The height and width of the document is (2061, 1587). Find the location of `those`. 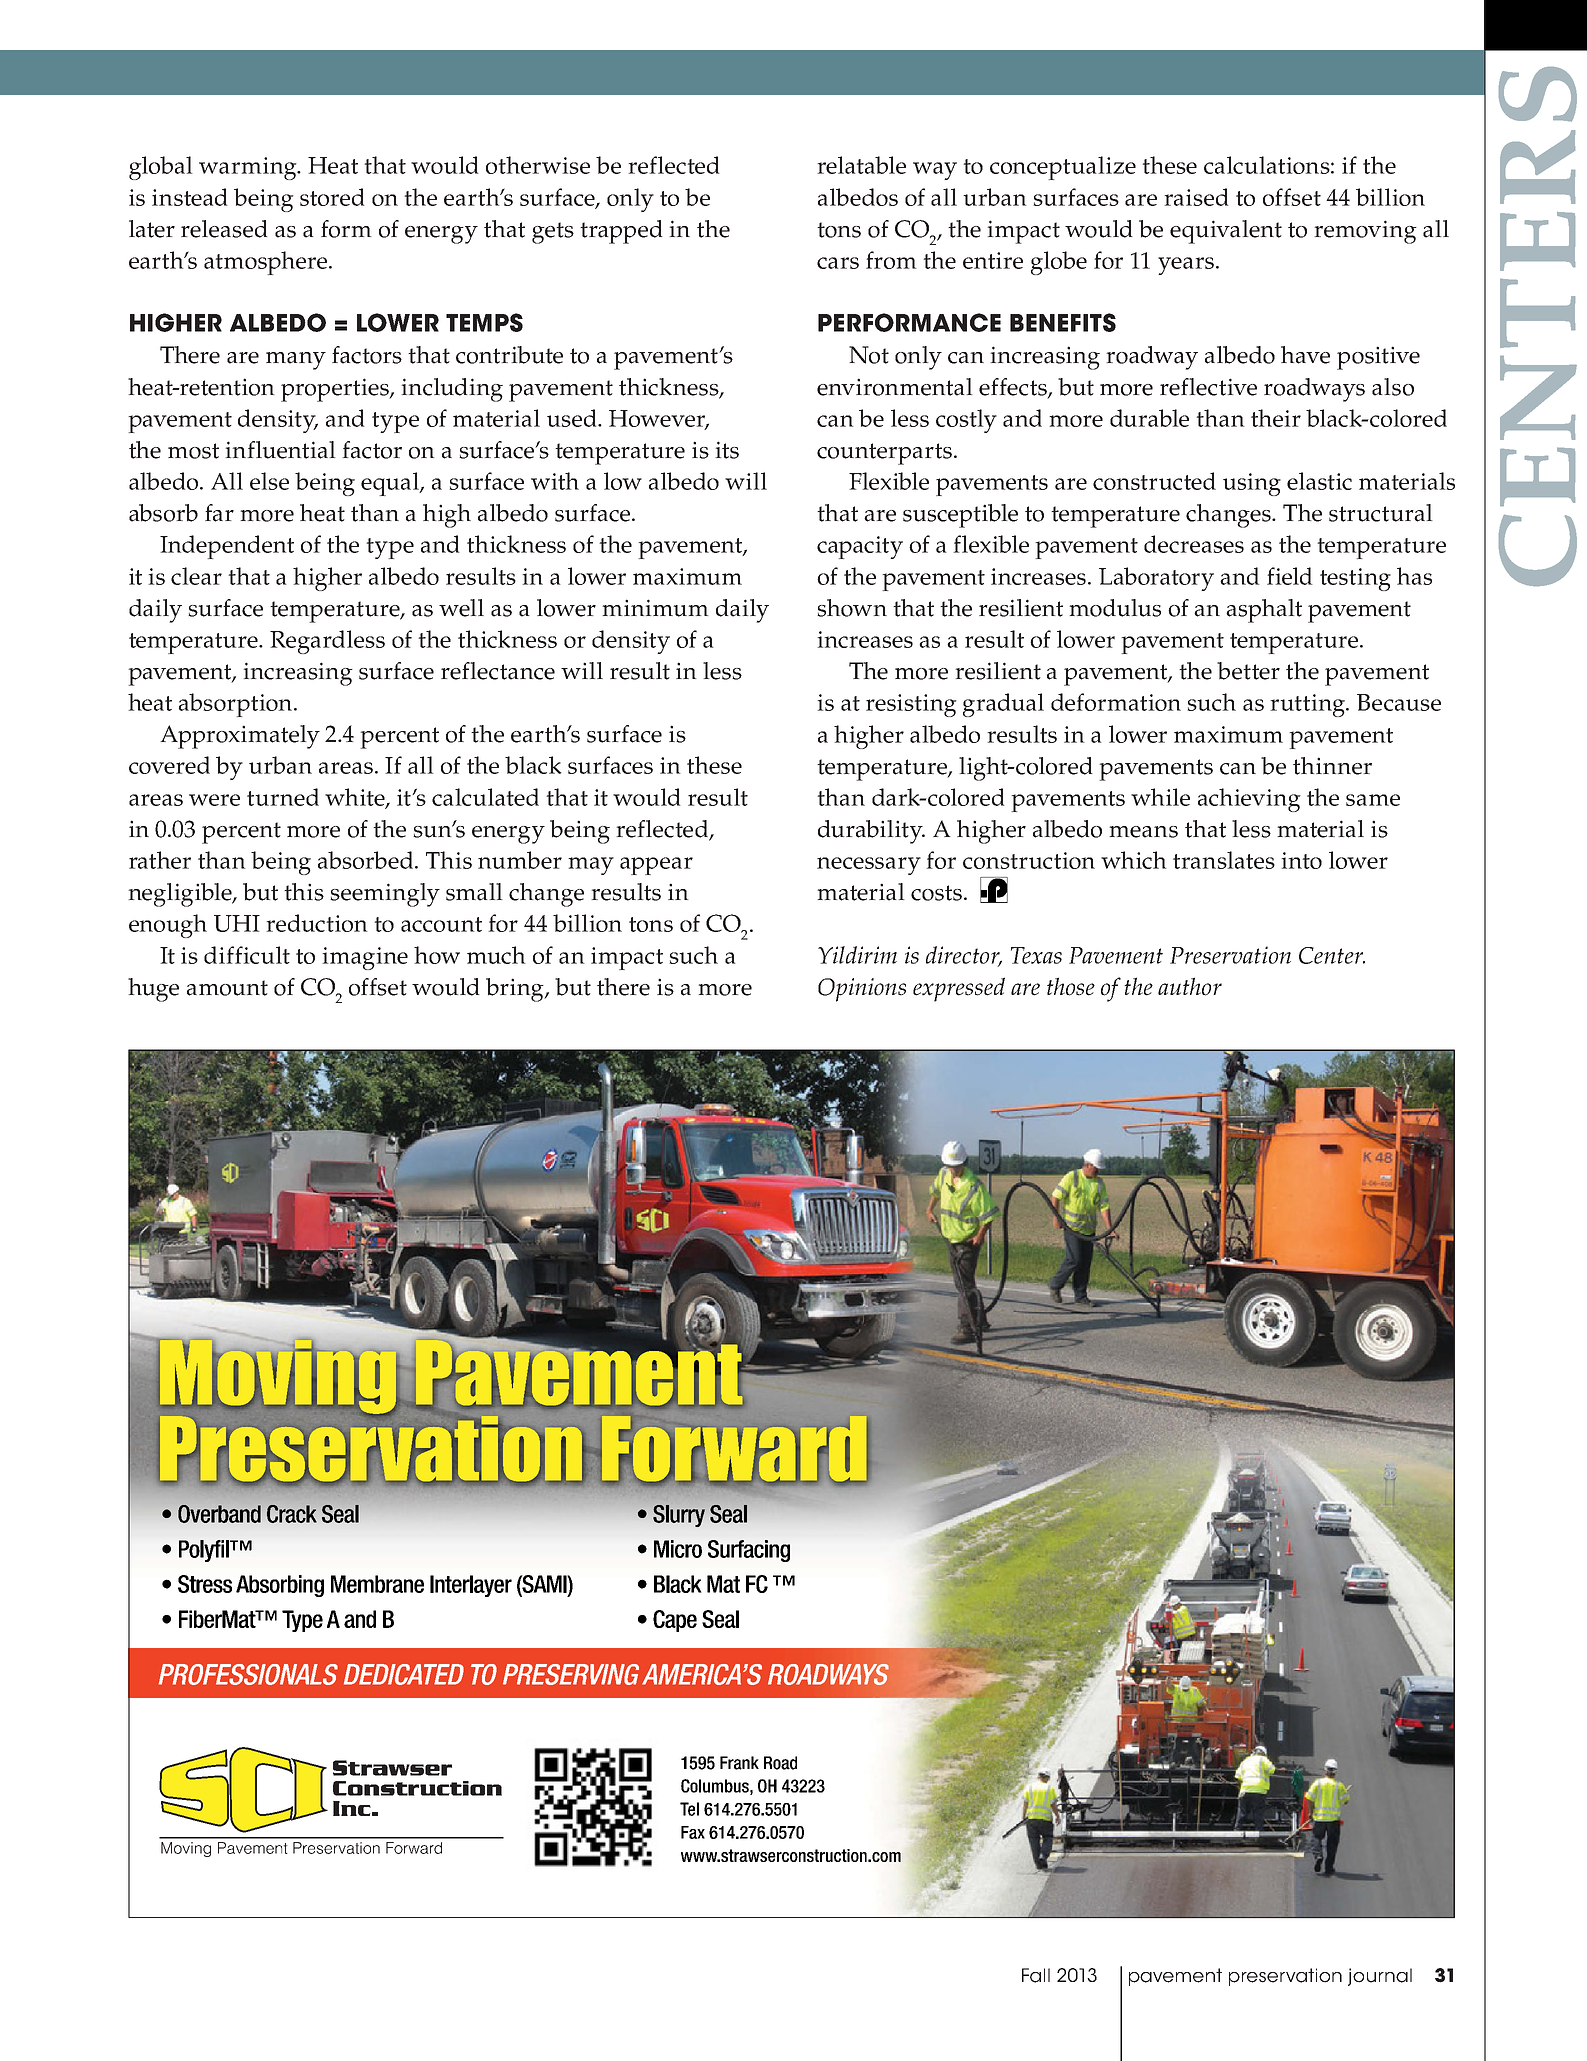

those is located at coordinates (1071, 986).
